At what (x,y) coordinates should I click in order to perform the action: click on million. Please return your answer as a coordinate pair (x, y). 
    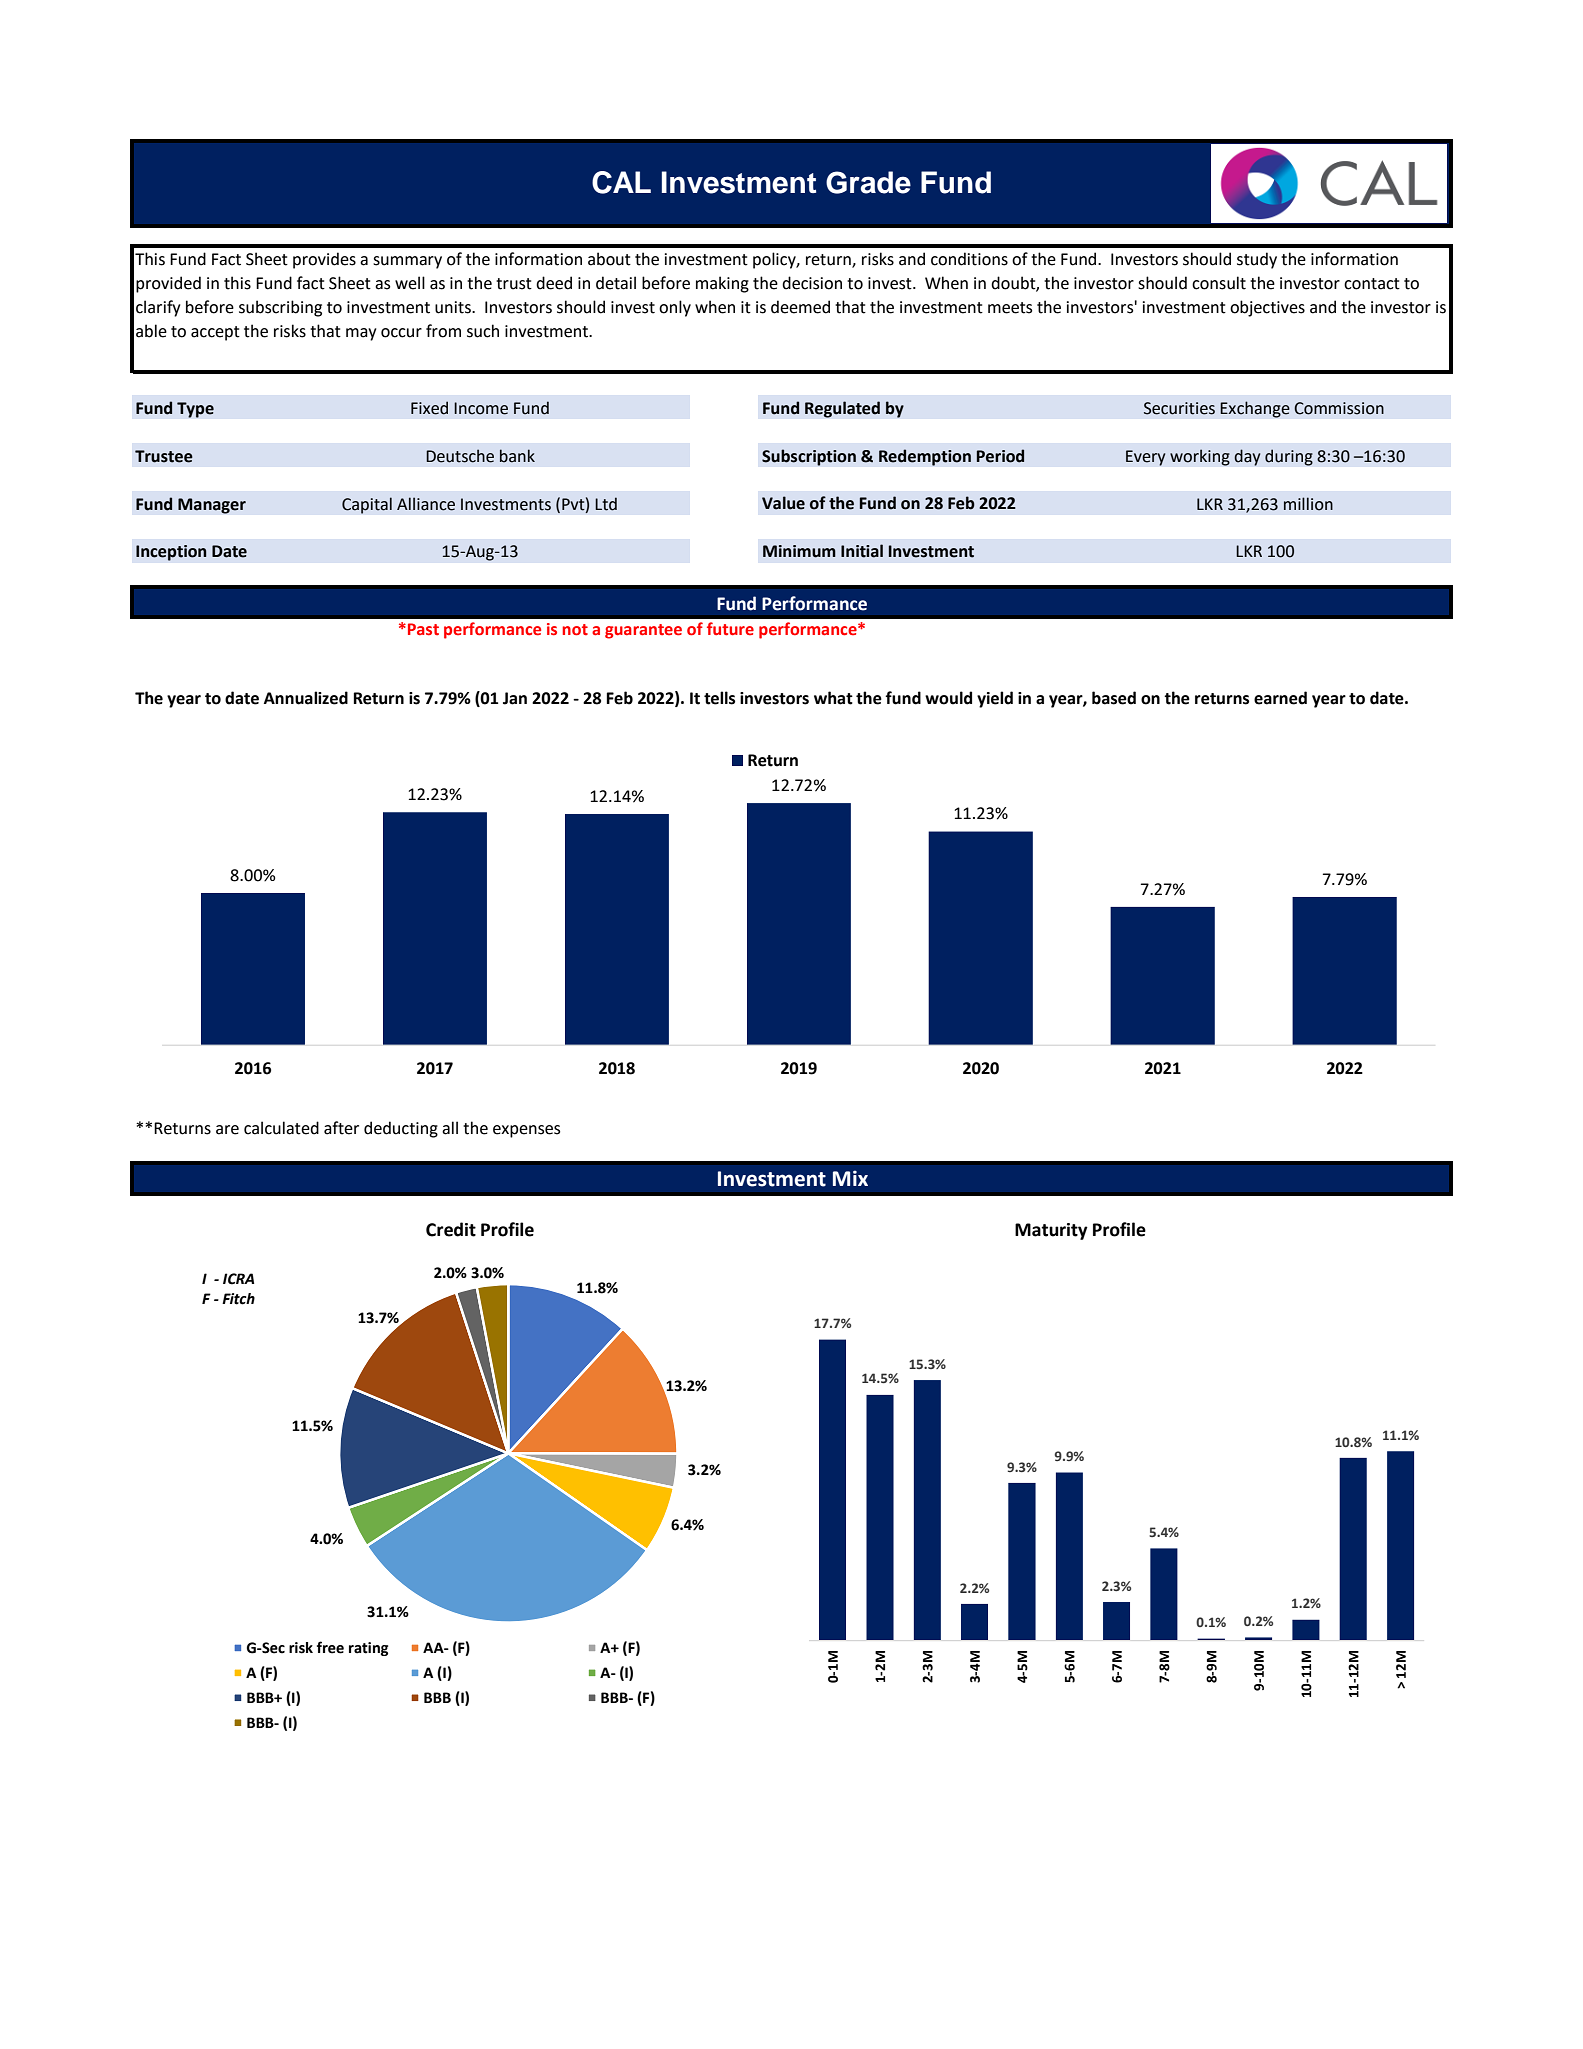
    Looking at the image, I should click on (1308, 504).
